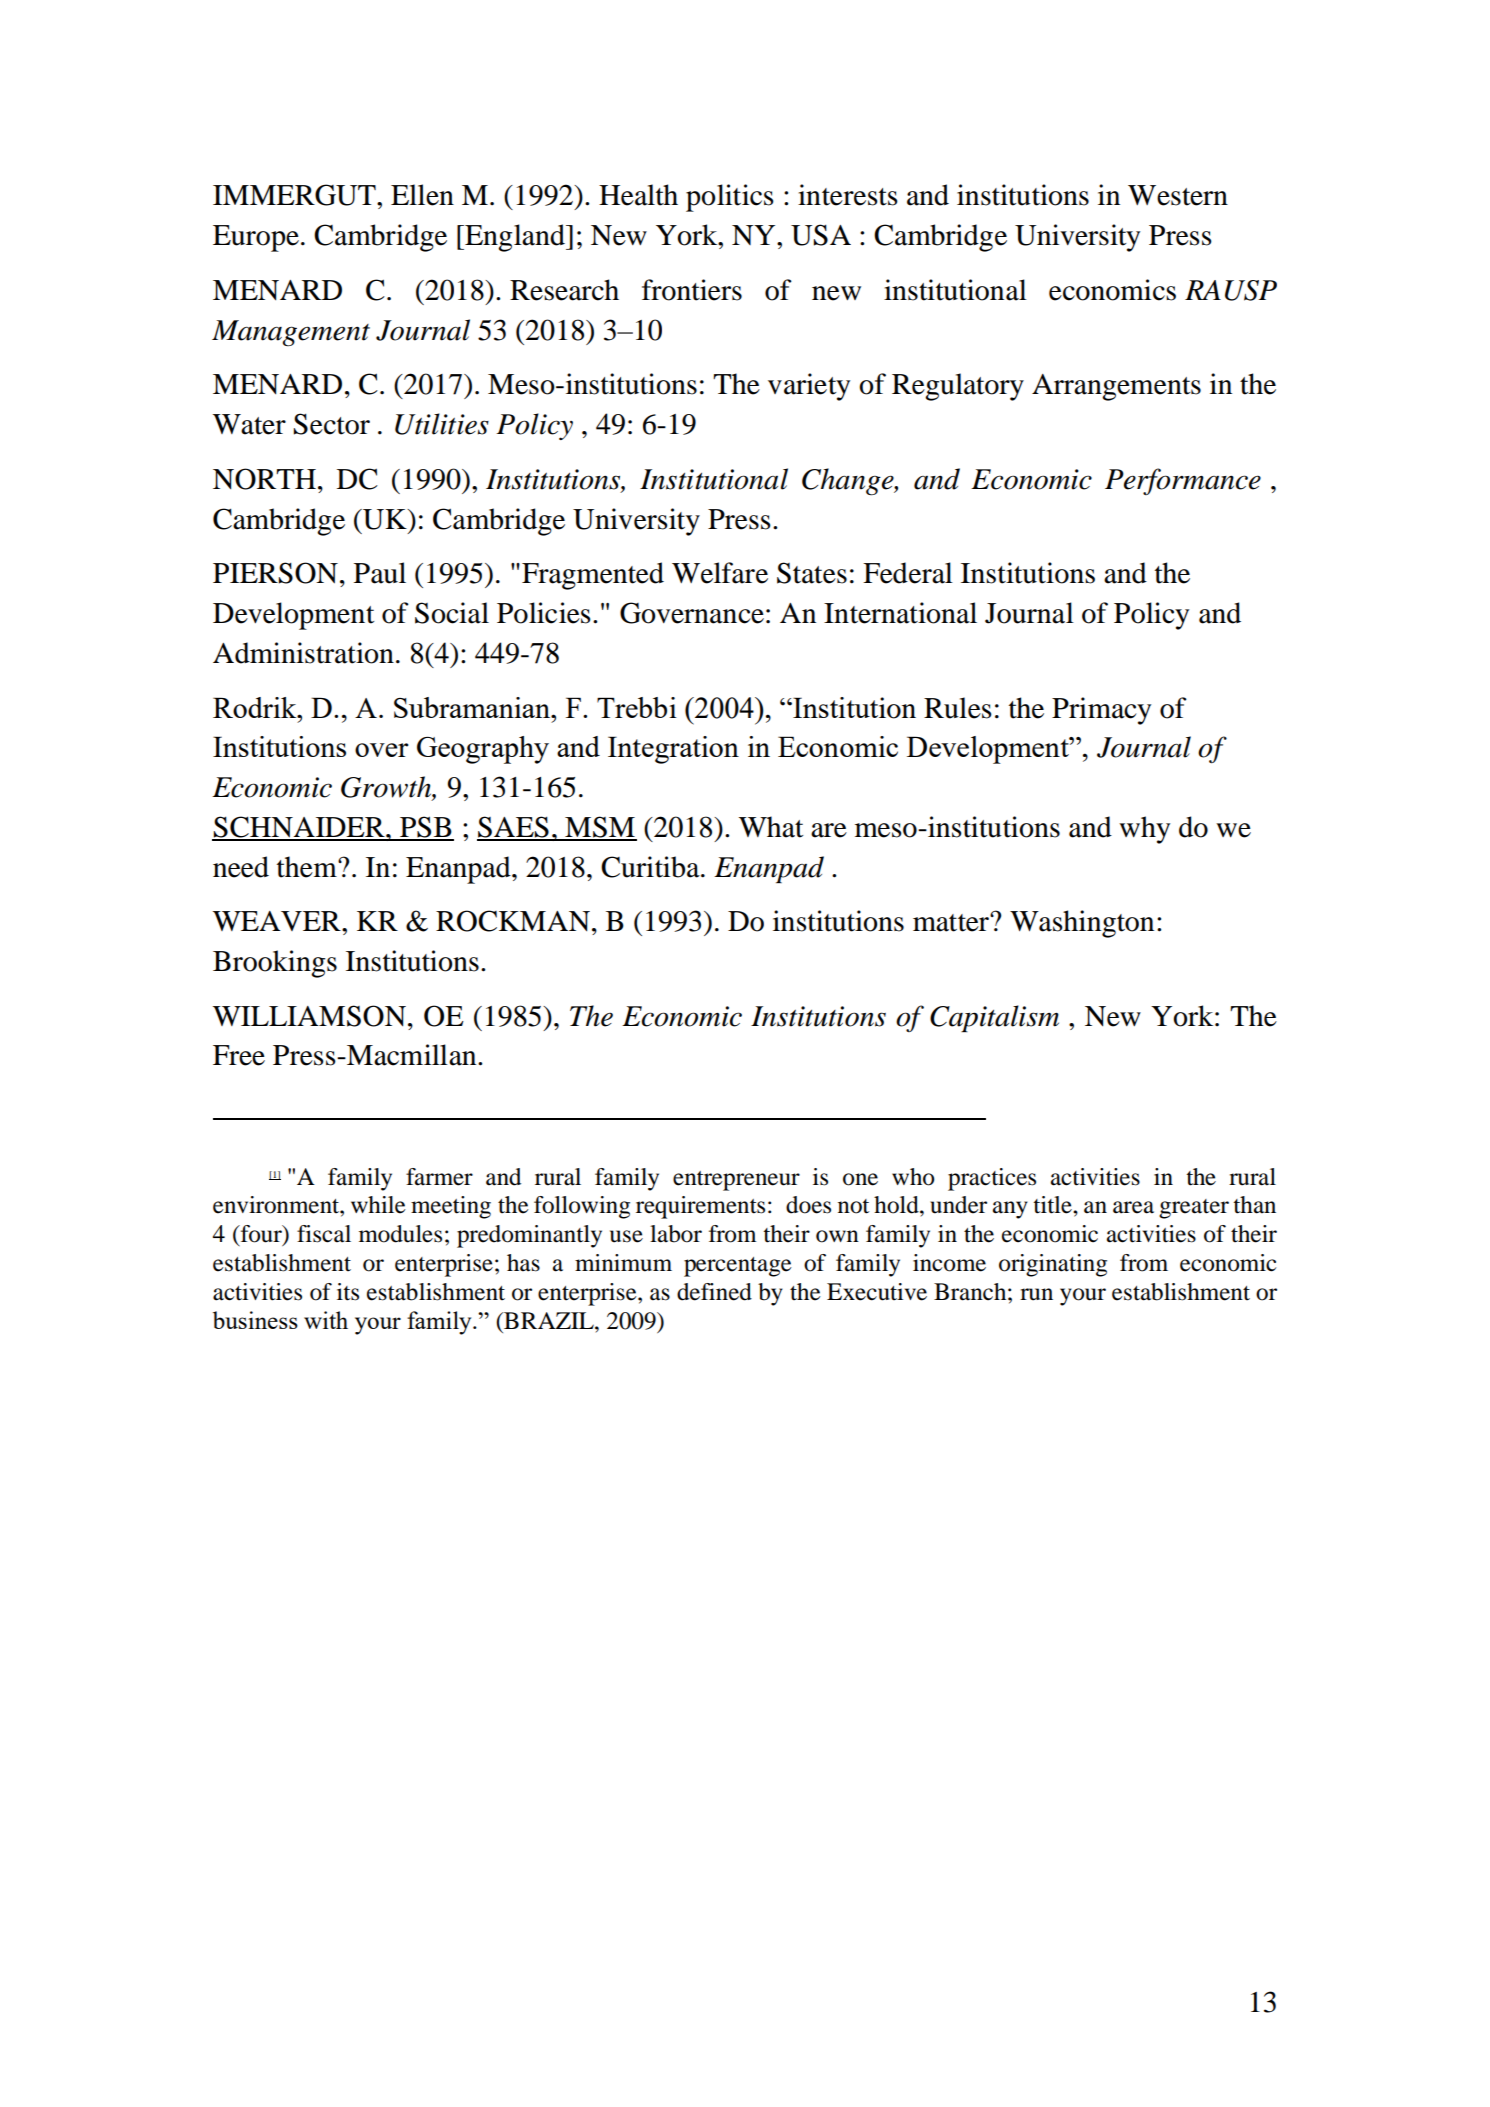  I want to click on politics, so click(730, 198).
